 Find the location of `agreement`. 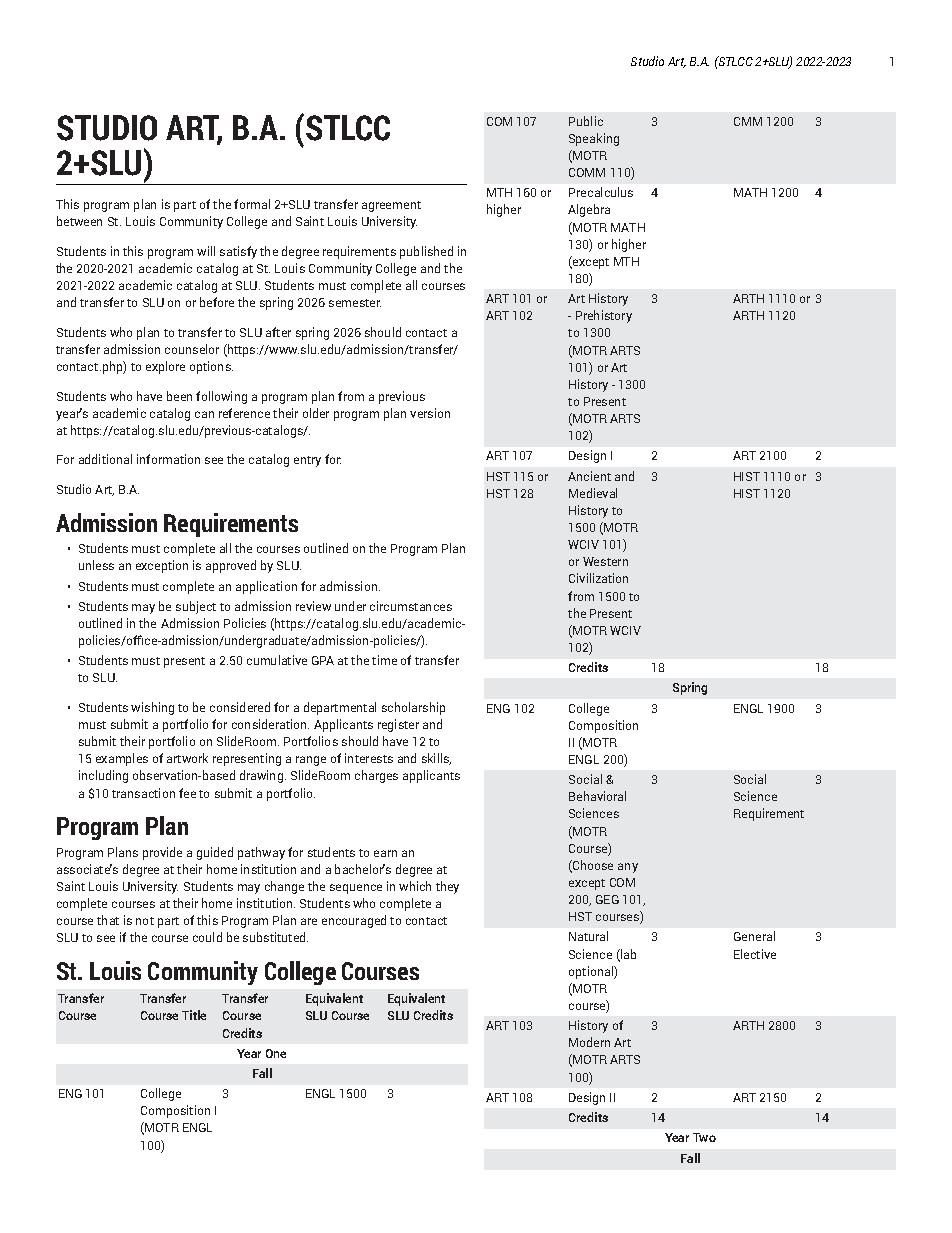

agreement is located at coordinates (391, 206).
